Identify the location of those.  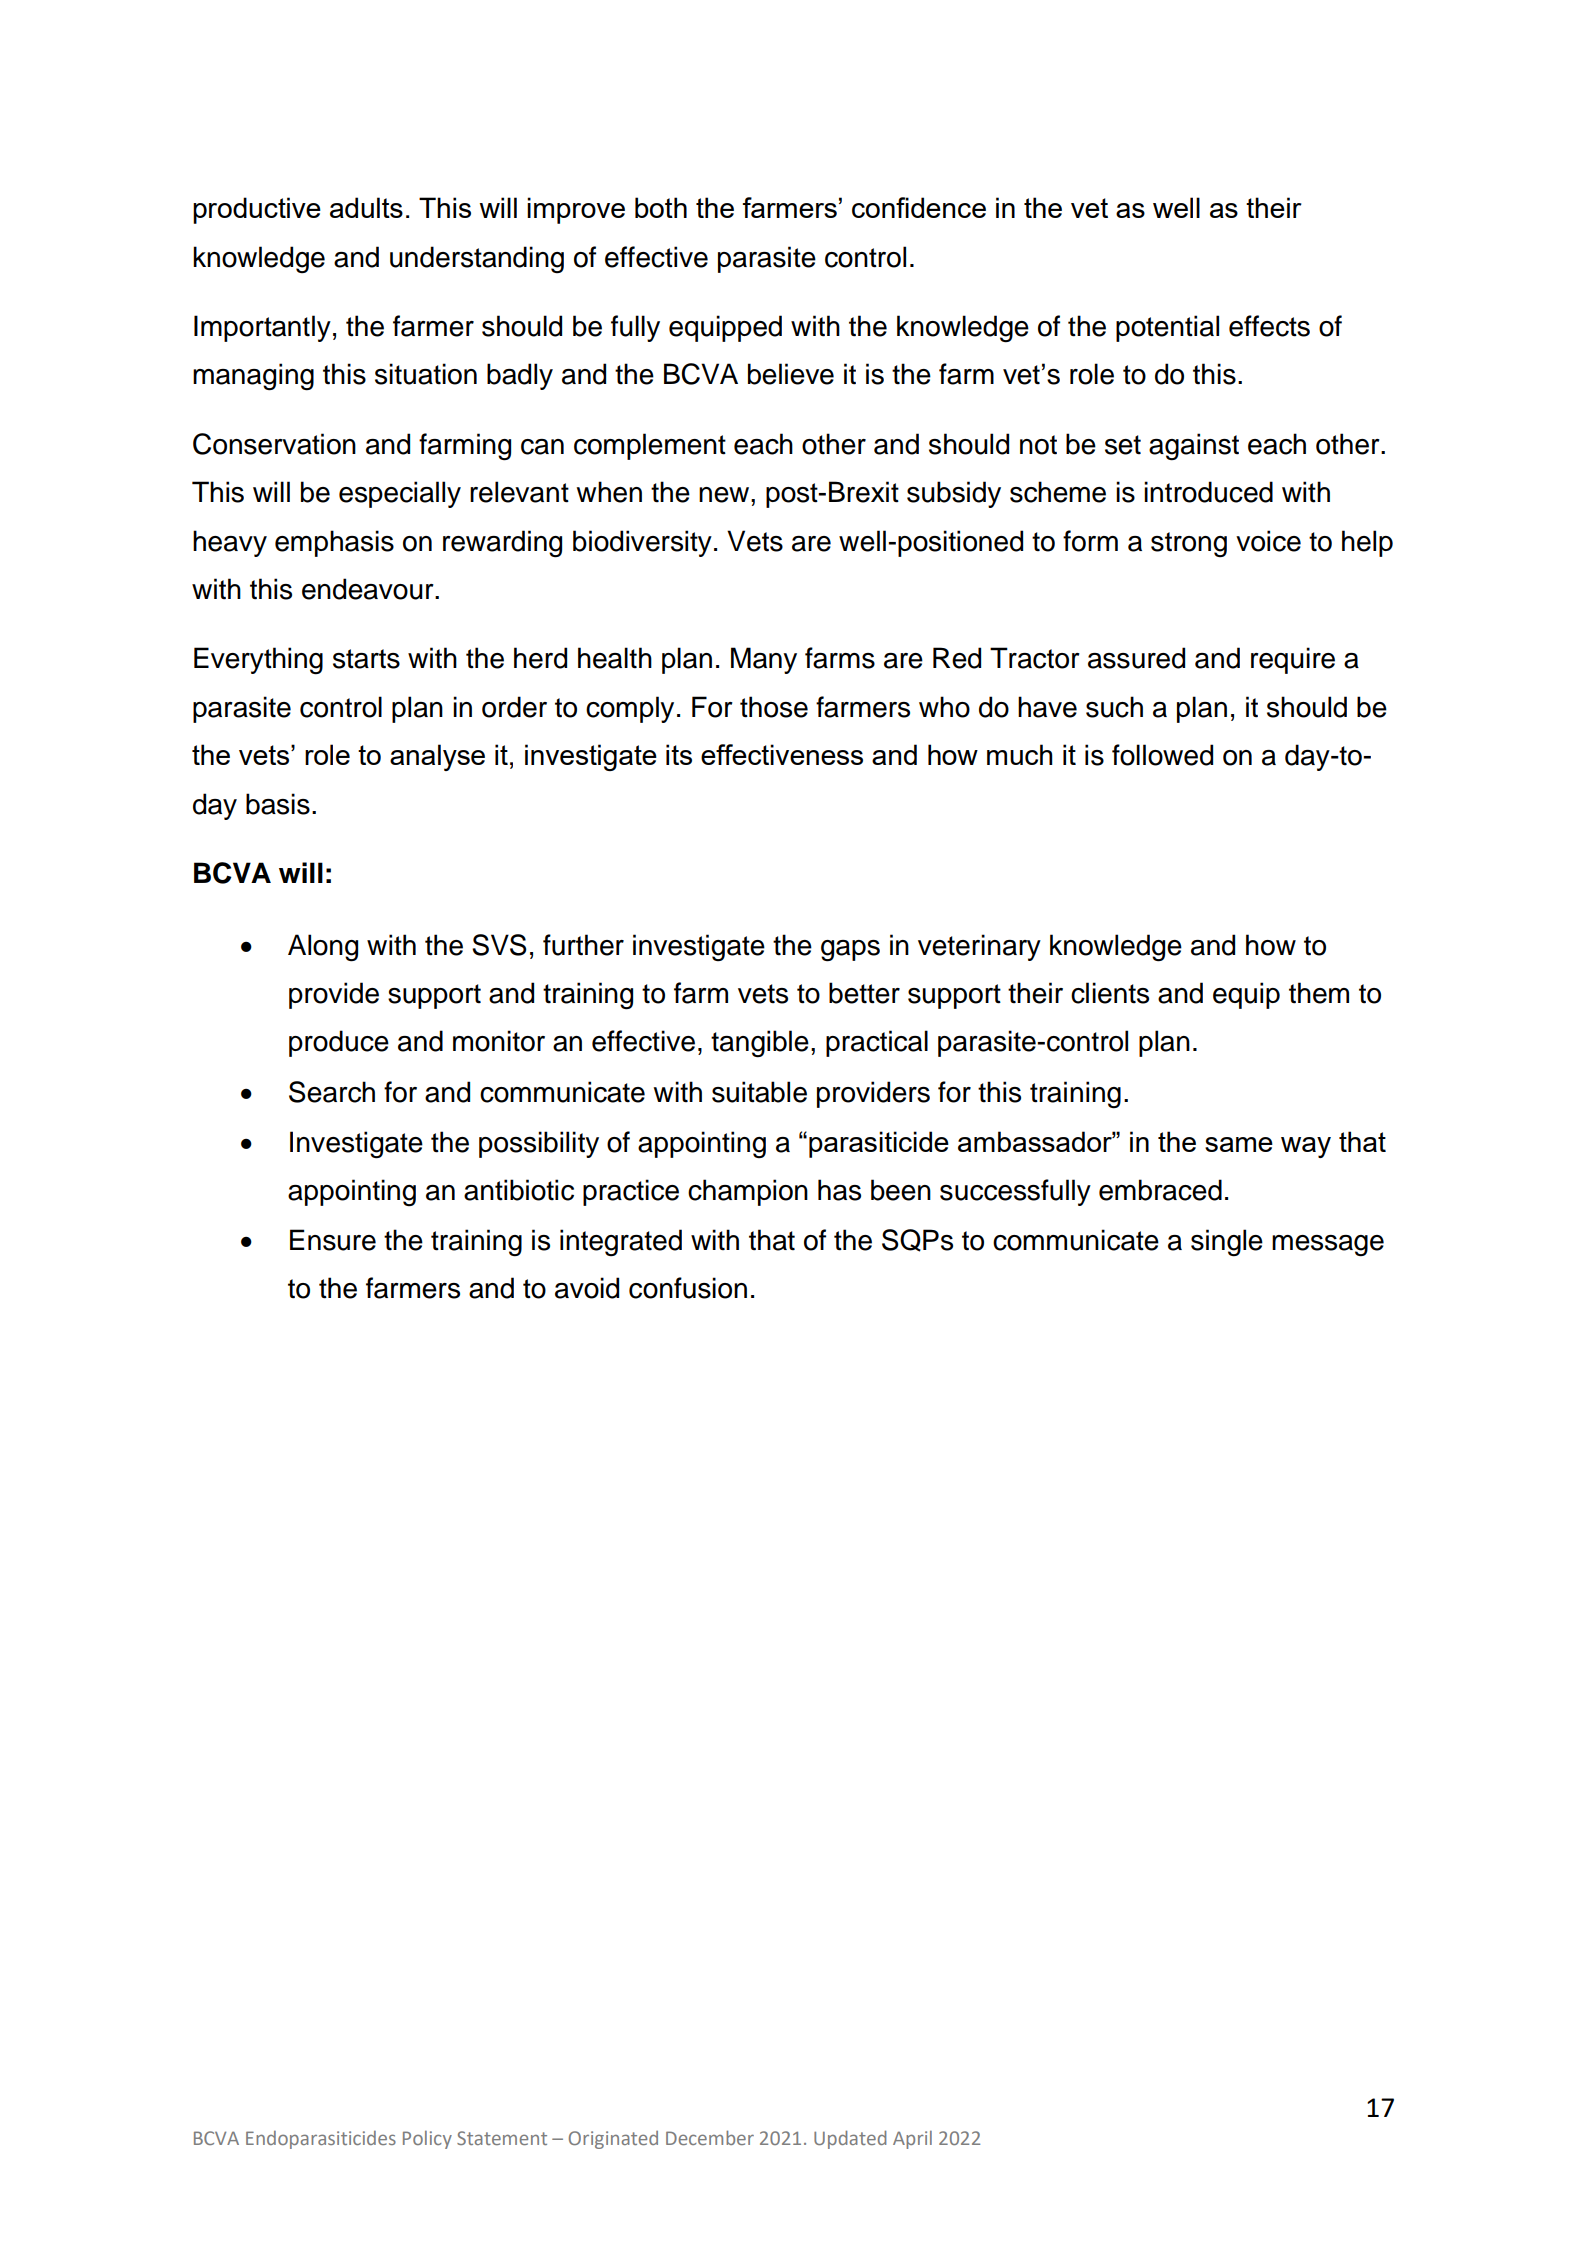
(774, 707).
